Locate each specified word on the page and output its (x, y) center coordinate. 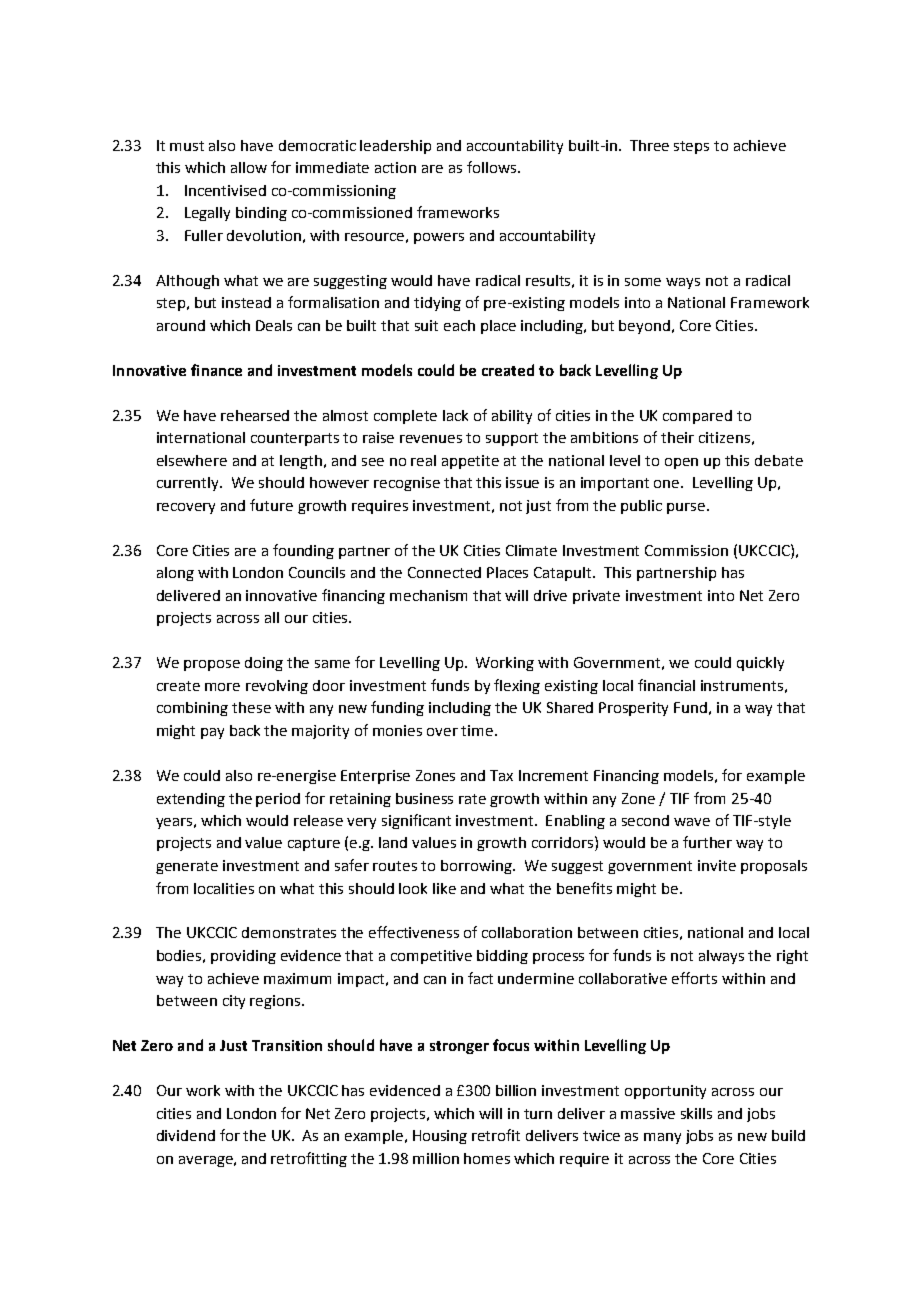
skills (696, 1113)
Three (649, 145)
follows (493, 167)
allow (249, 167)
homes (487, 1158)
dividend (186, 1135)
